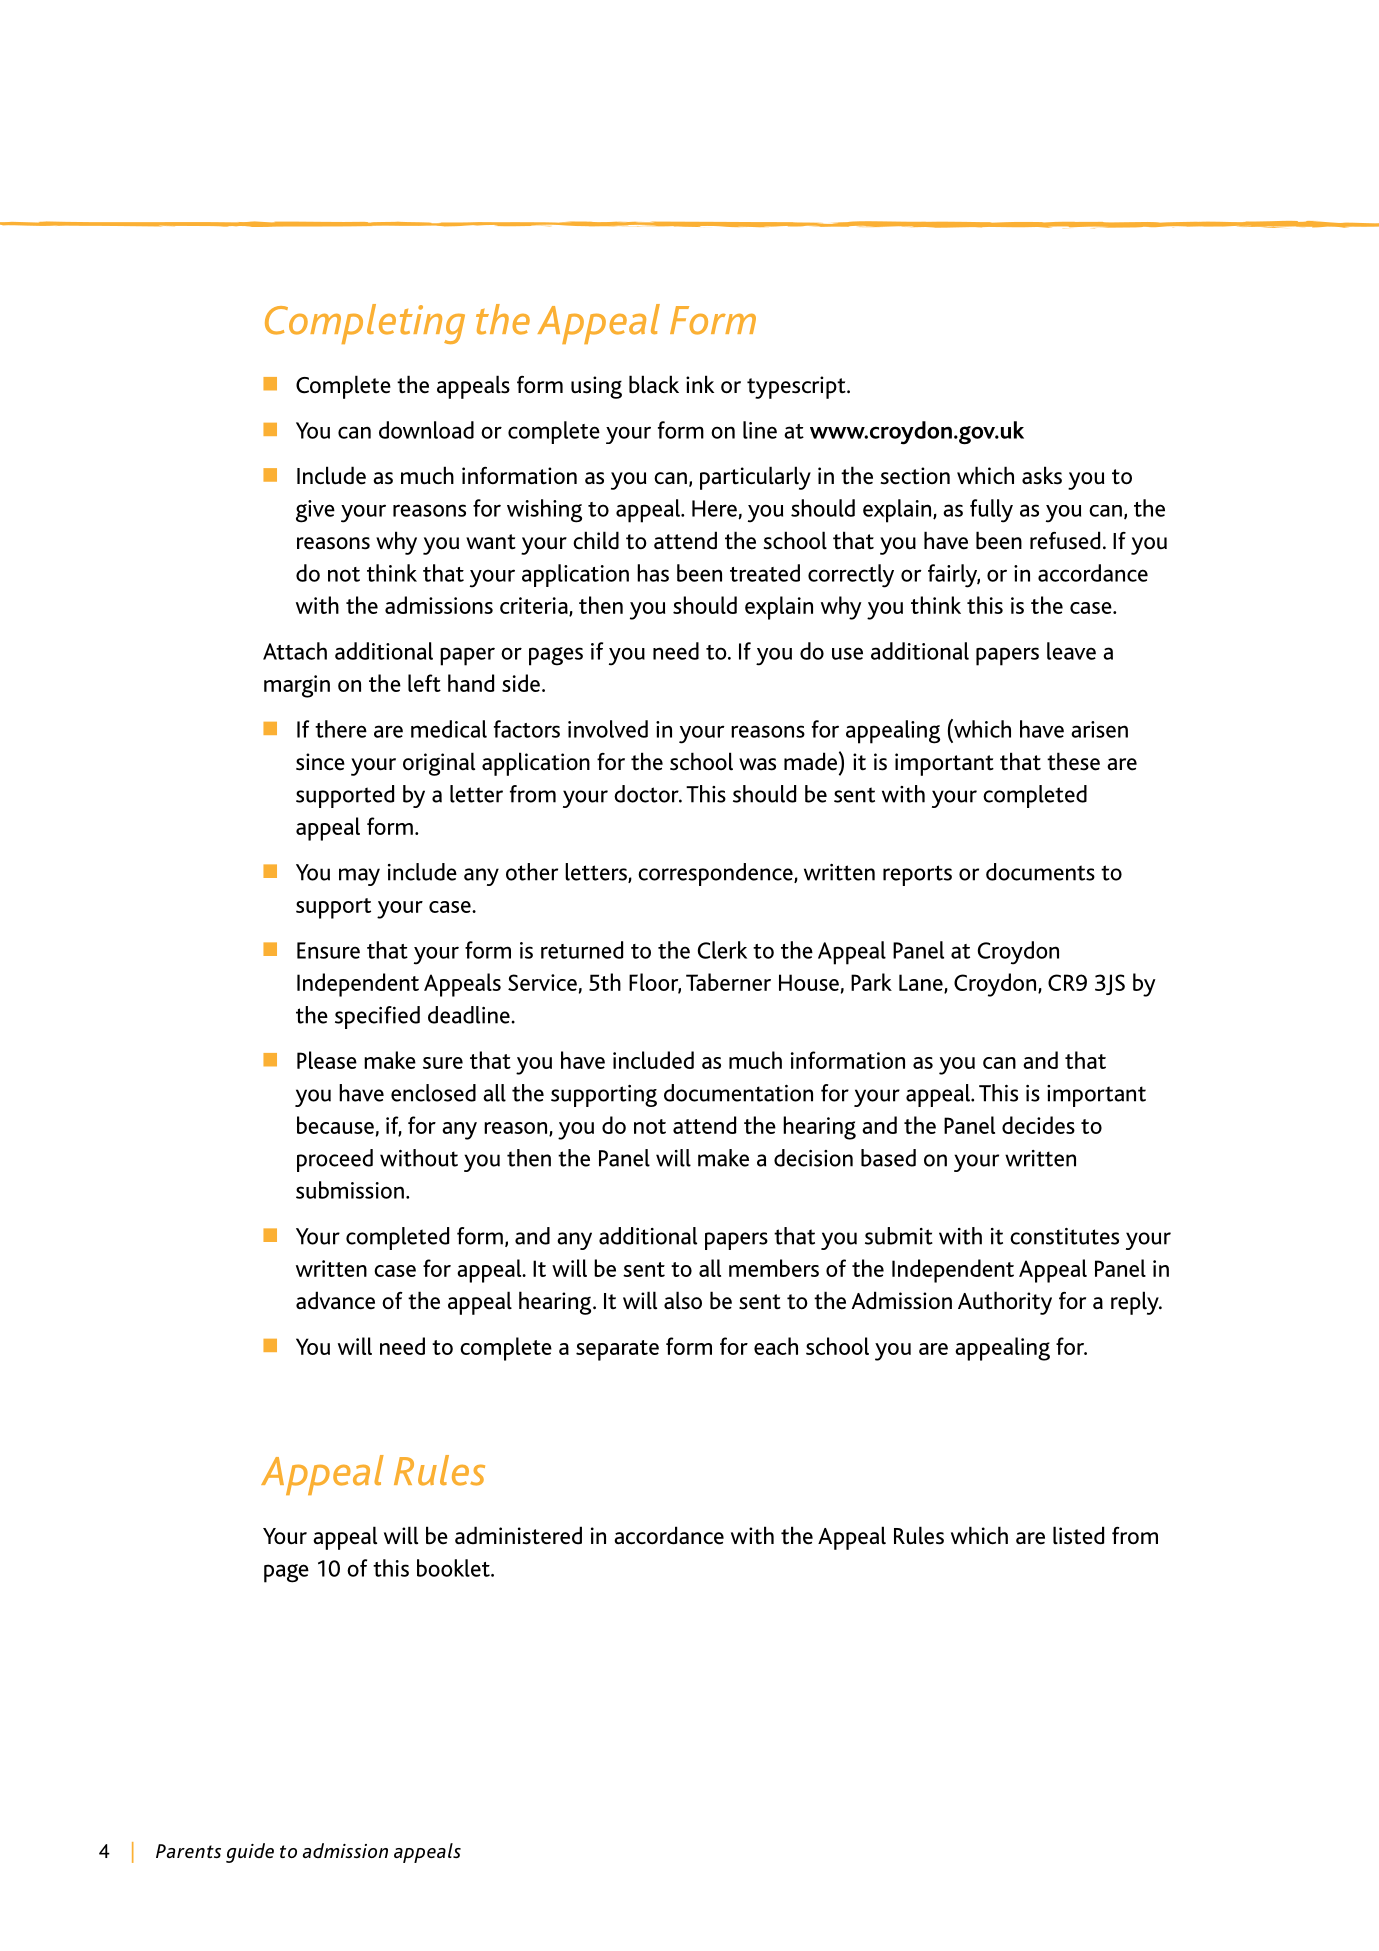  I want to click on decides, so click(1038, 1125).
